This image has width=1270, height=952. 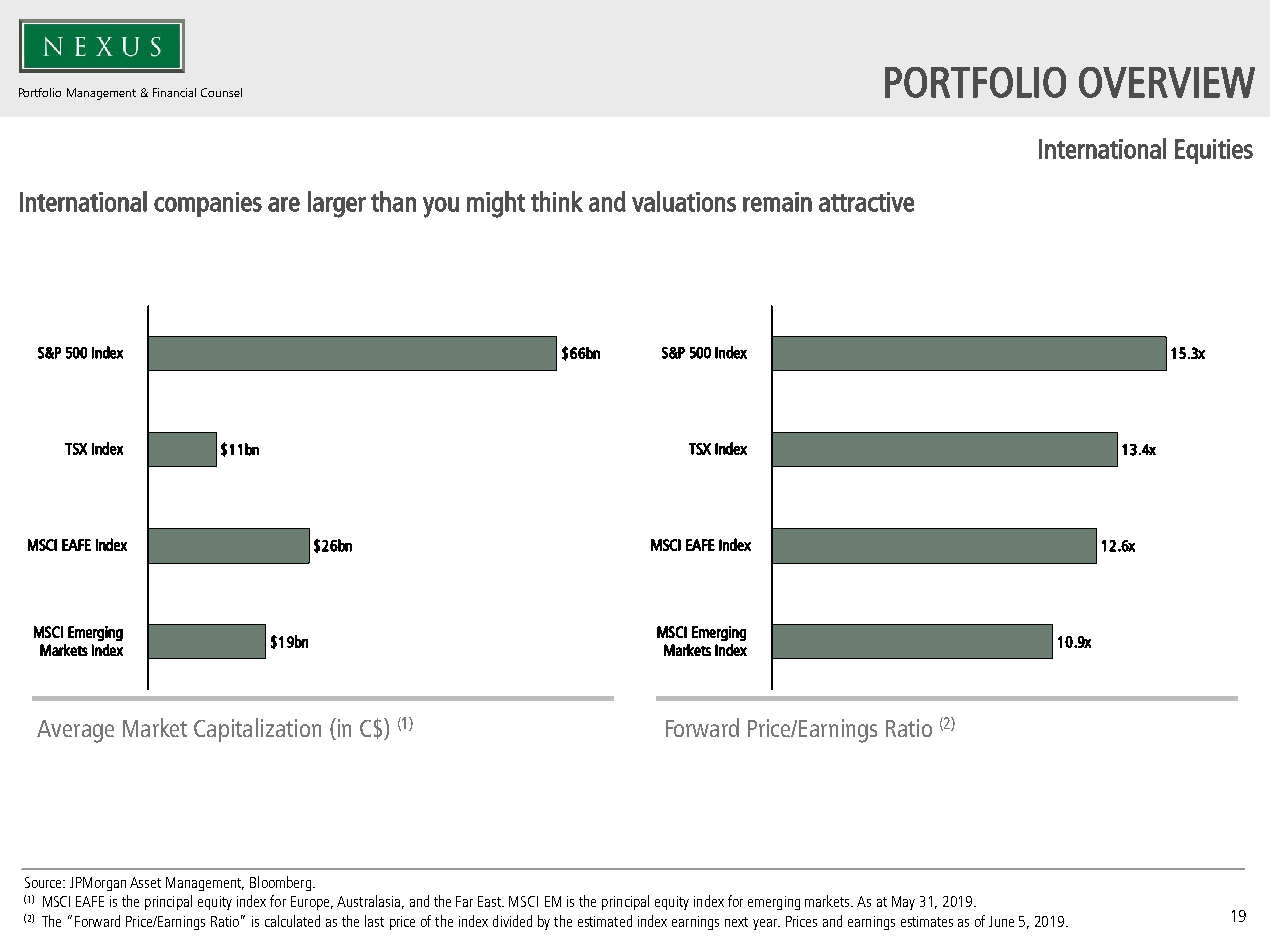 What do you see at coordinates (1167, 82) in the image?
I see `OVERVIEW` at bounding box center [1167, 82].
